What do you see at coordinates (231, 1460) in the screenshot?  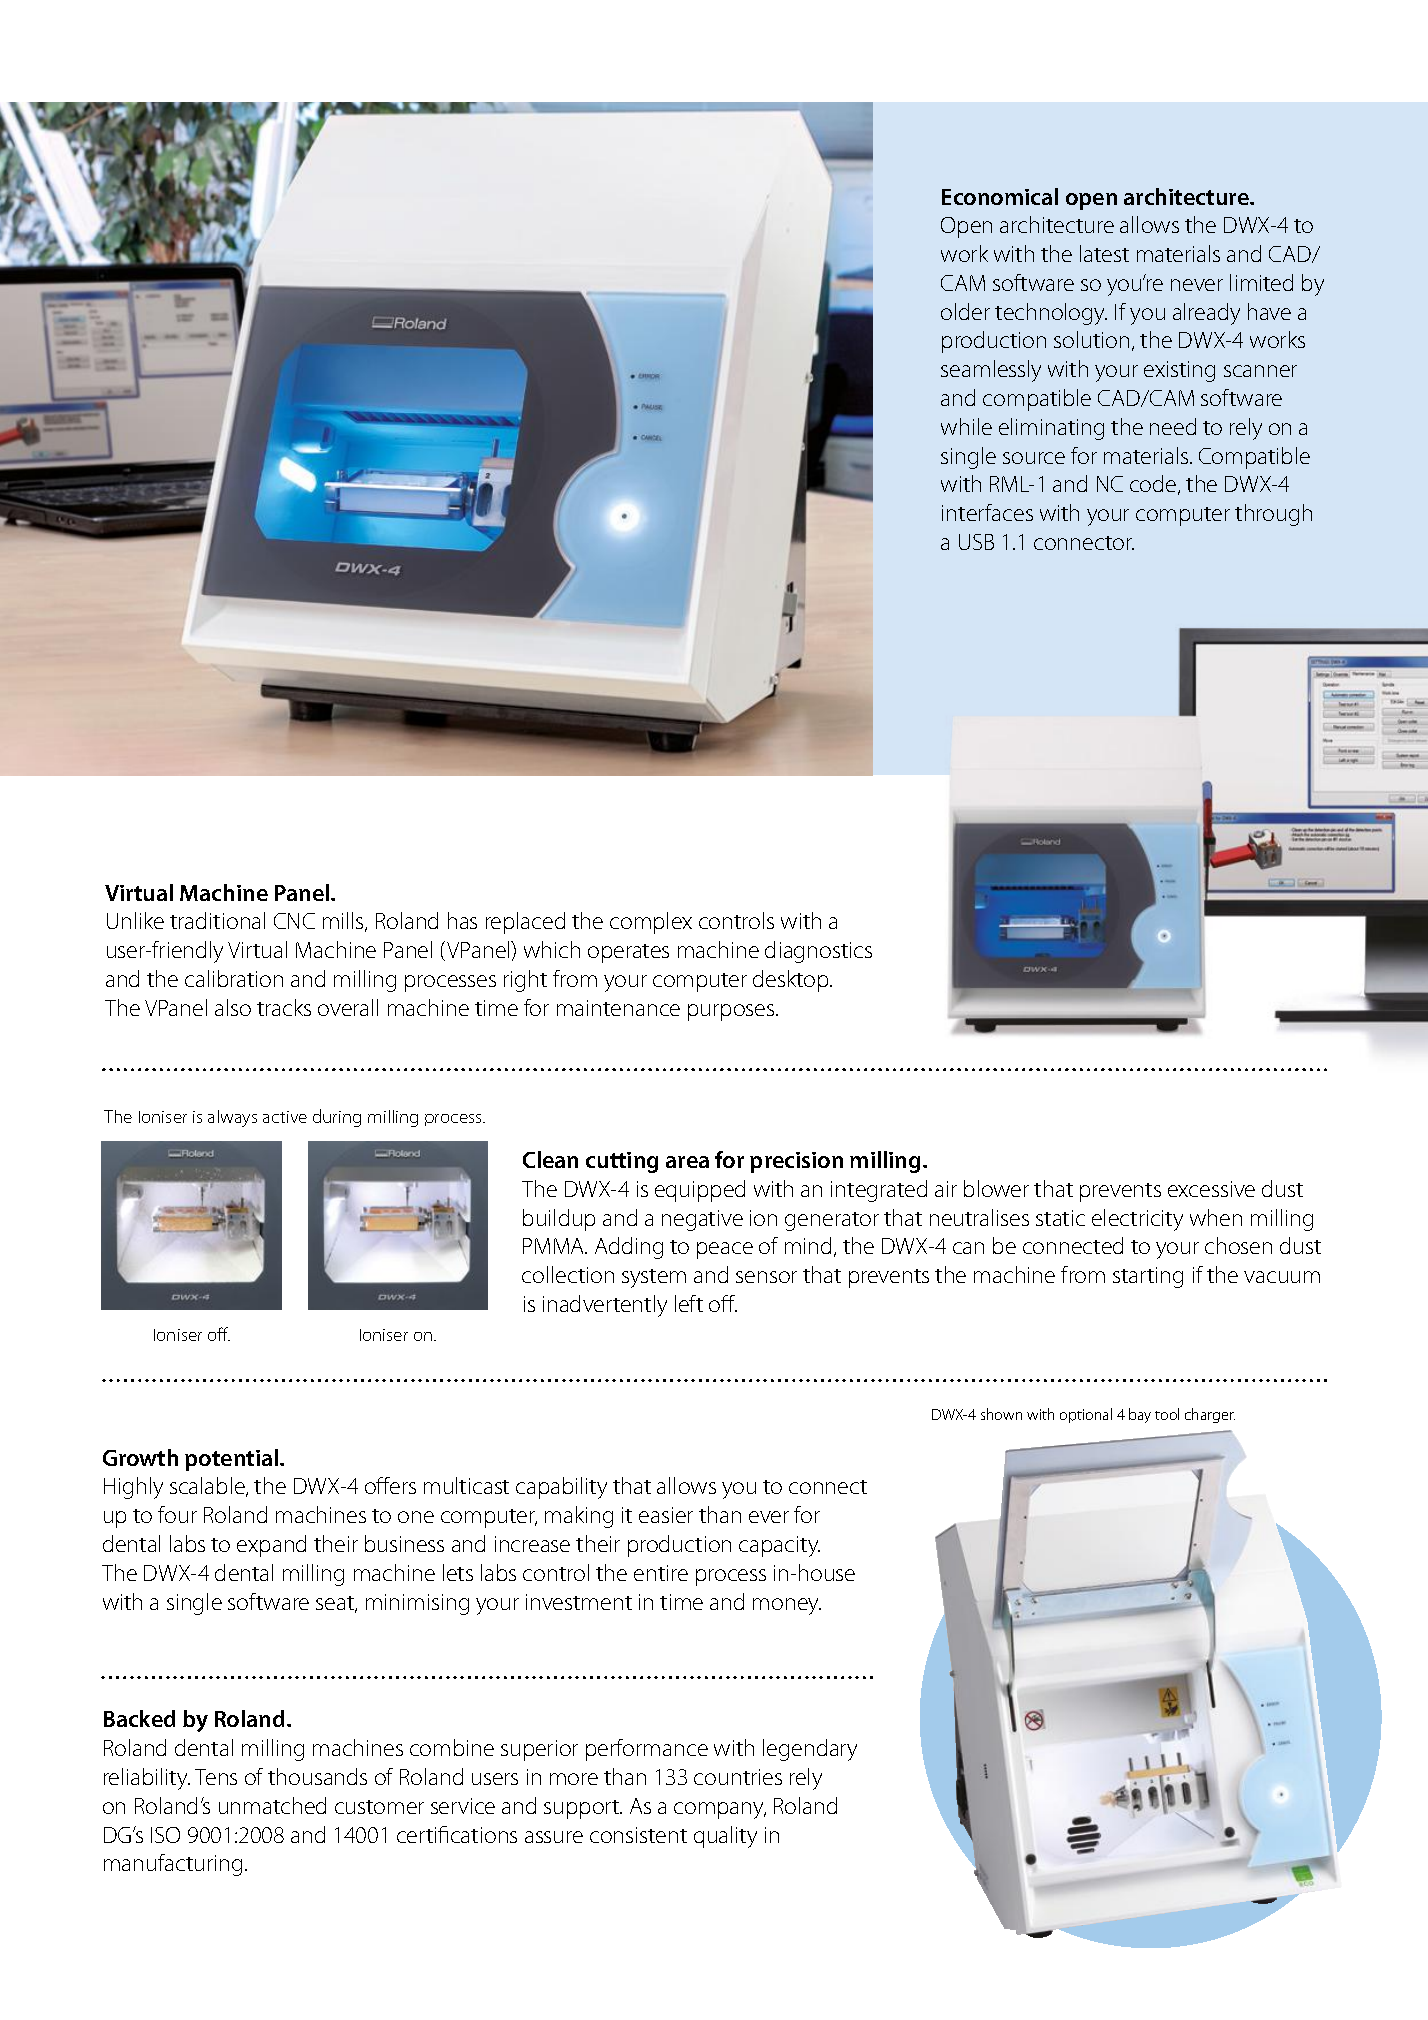 I see `potential` at bounding box center [231, 1460].
